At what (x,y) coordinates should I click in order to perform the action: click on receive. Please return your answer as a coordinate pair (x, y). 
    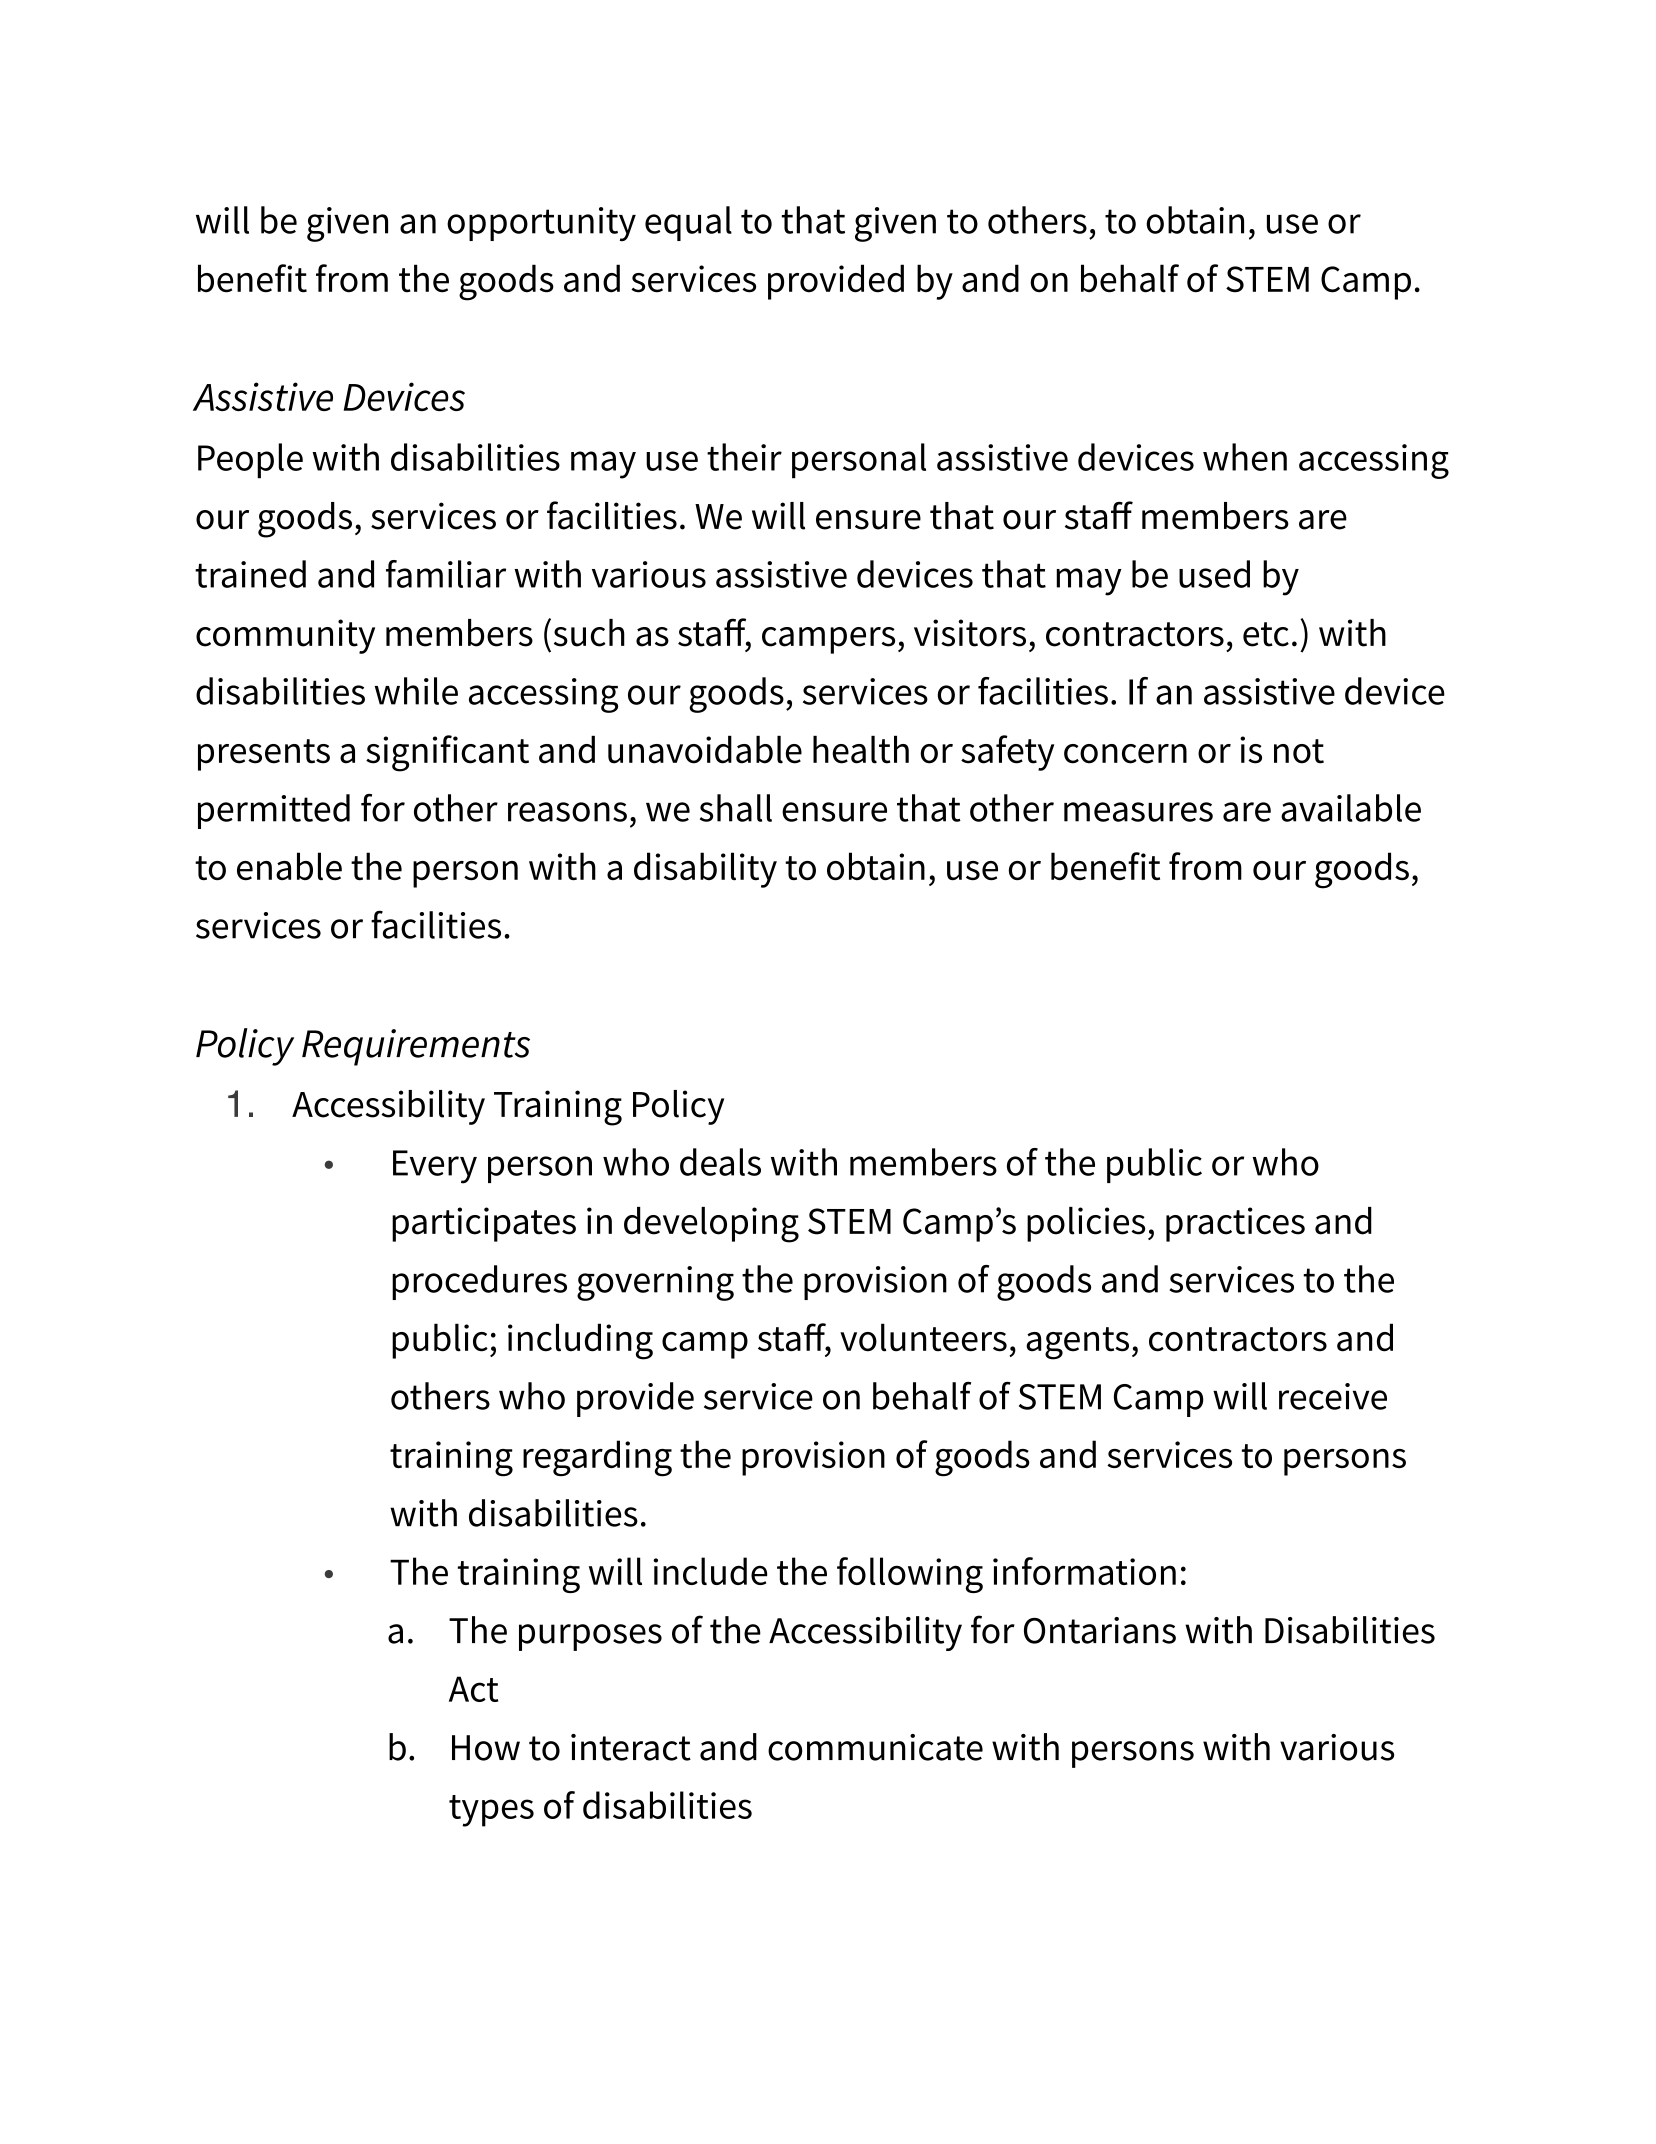
    Looking at the image, I should click on (1333, 1396).
